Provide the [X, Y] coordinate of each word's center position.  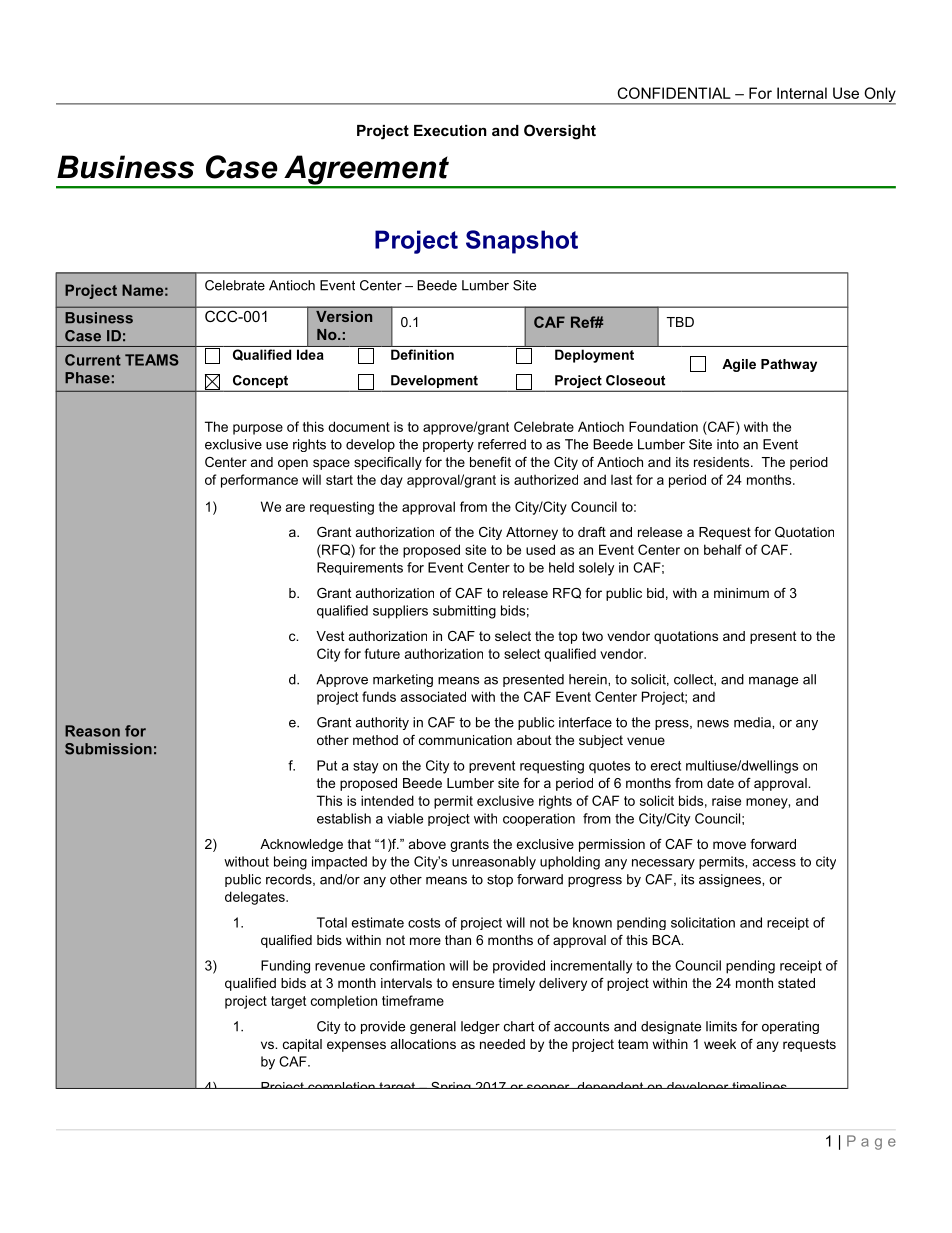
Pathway [789, 365]
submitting [464, 612]
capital [302, 1045]
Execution [450, 130]
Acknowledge [301, 845]
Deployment [594, 356]
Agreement [366, 171]
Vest [330, 636]
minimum [741, 593]
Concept [260, 383]
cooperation [539, 819]
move [729, 845]
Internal [802, 93]
